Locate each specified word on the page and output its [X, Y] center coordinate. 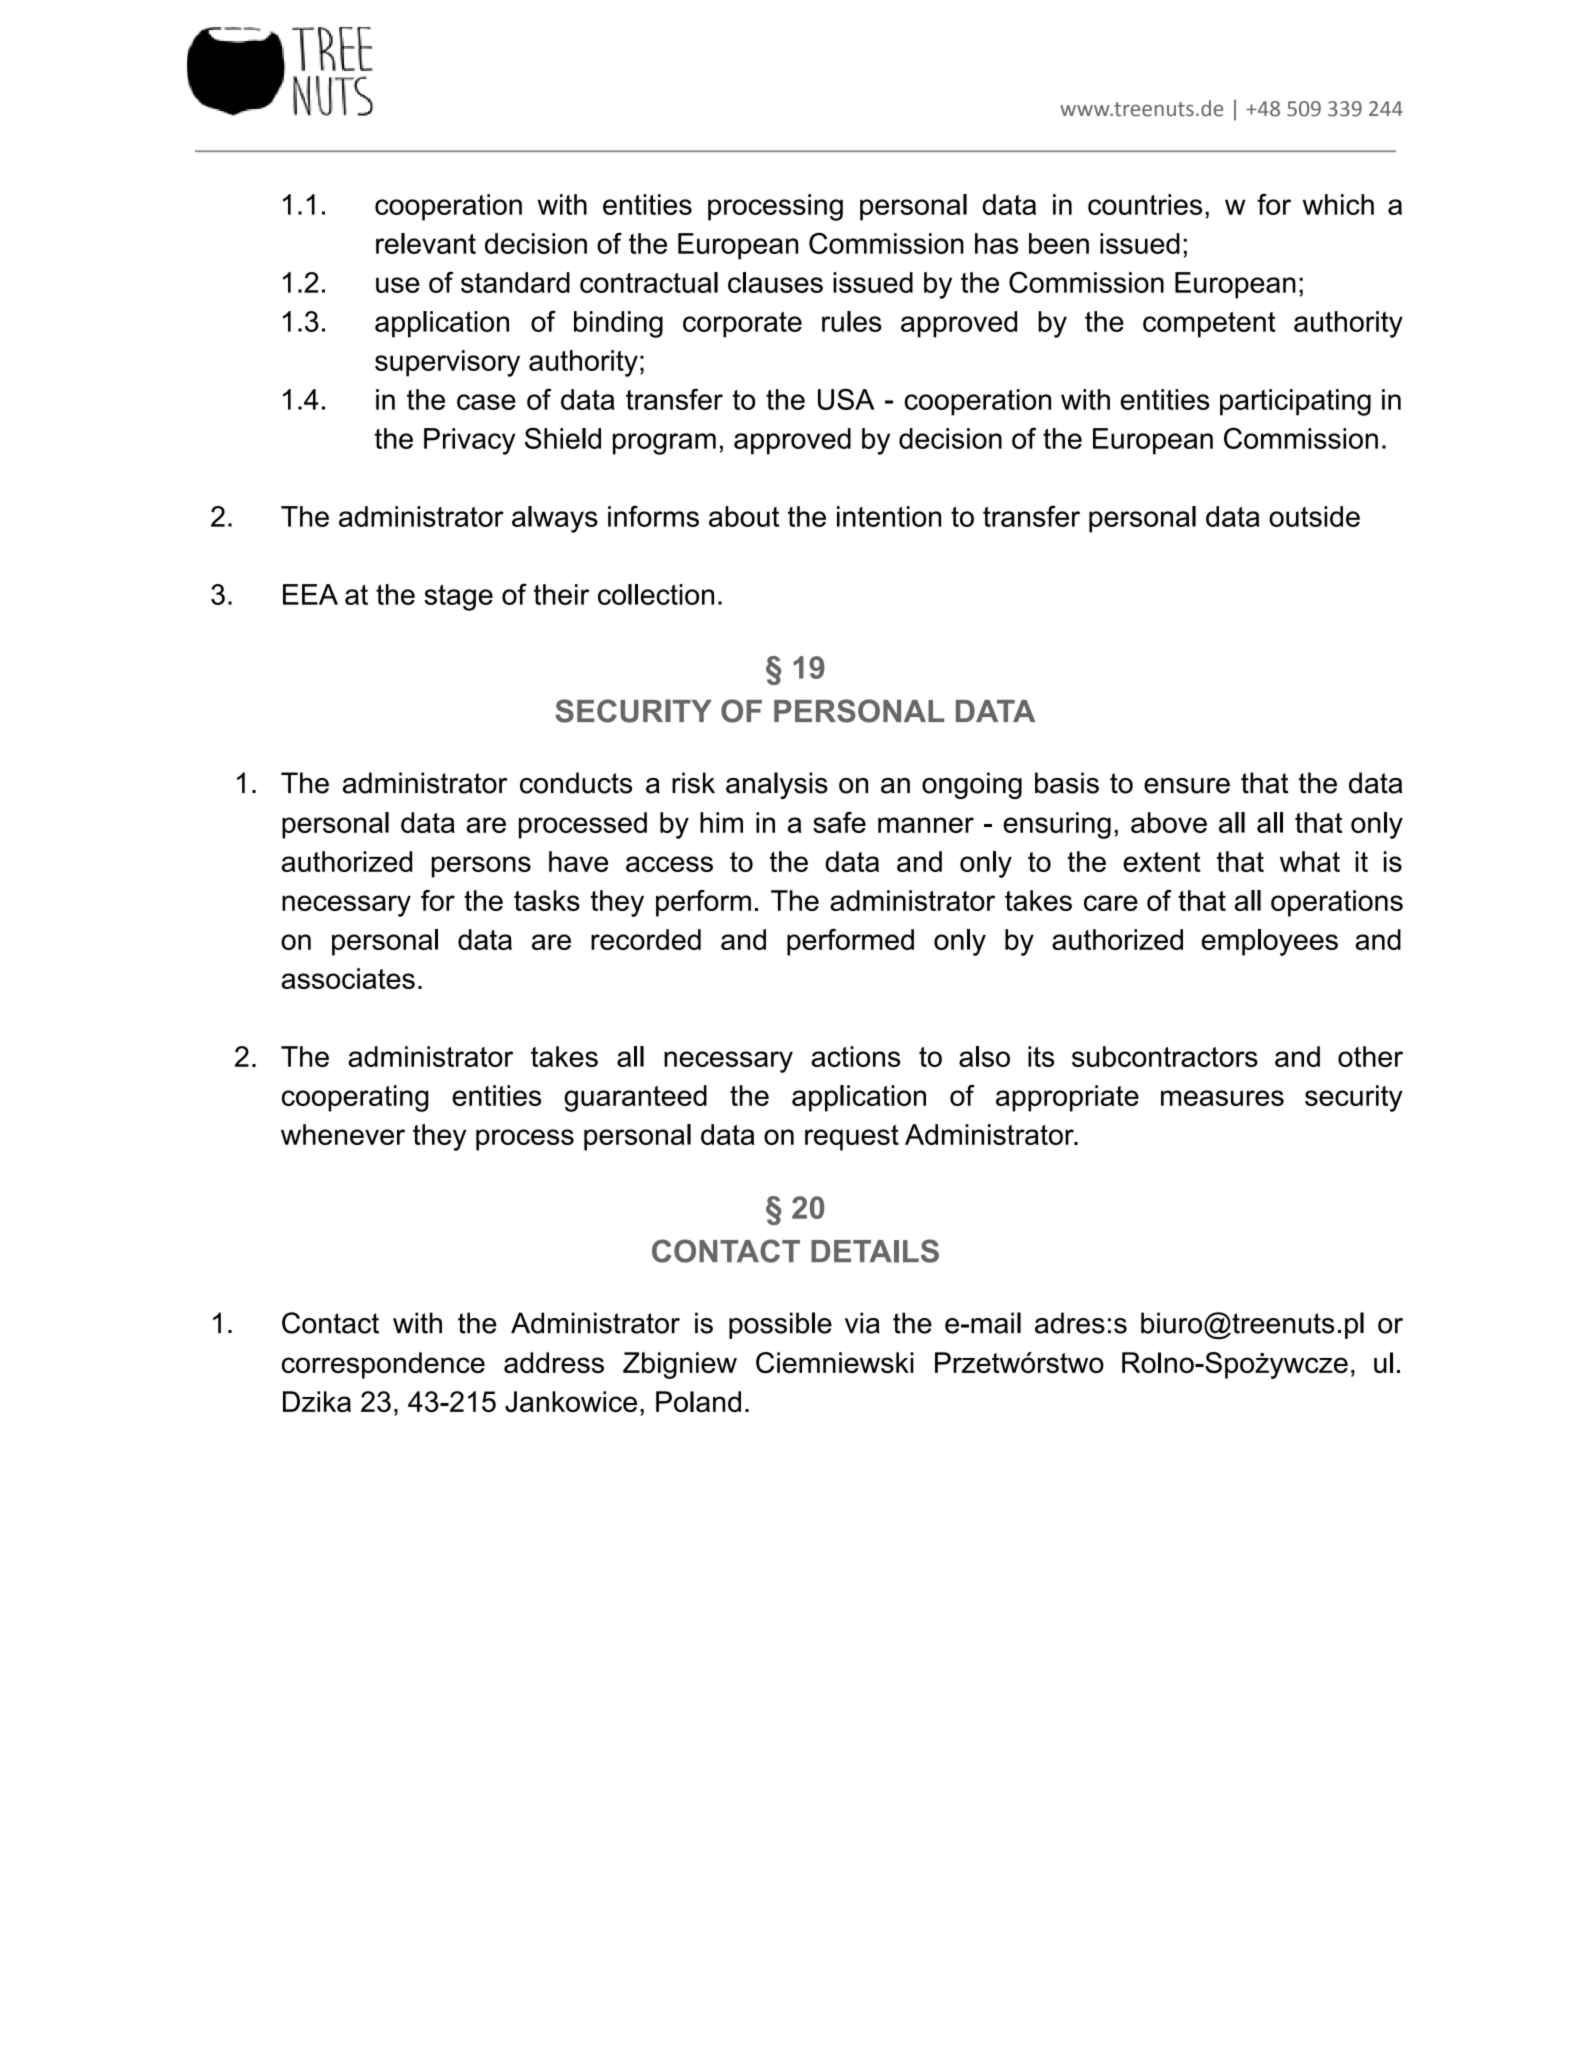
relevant [426, 243]
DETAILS [875, 1251]
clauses [775, 282]
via [862, 1323]
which [1338, 204]
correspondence [383, 1365]
